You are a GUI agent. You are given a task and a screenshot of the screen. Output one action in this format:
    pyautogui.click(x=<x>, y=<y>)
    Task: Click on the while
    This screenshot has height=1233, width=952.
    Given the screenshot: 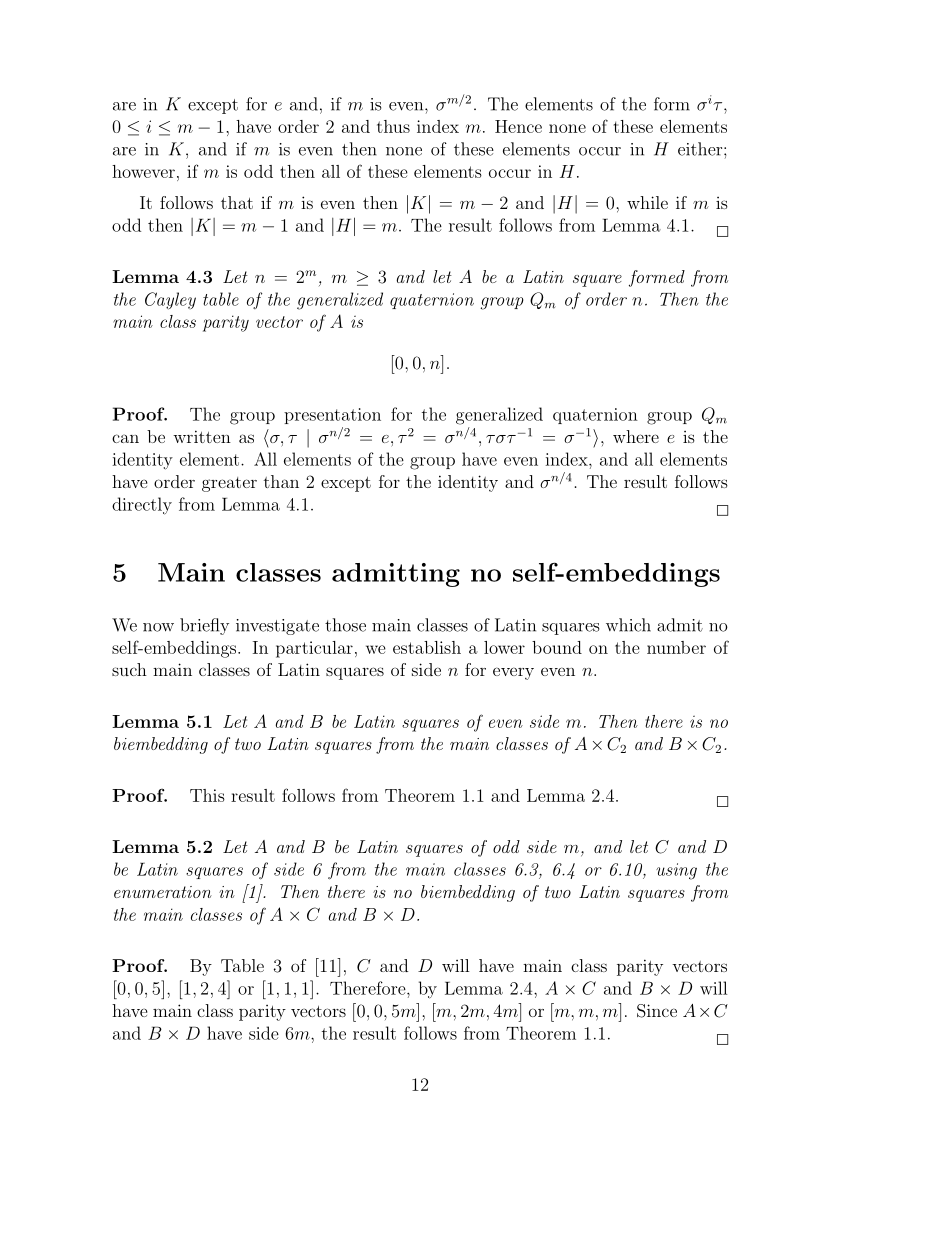 What is the action you would take?
    pyautogui.click(x=647, y=202)
